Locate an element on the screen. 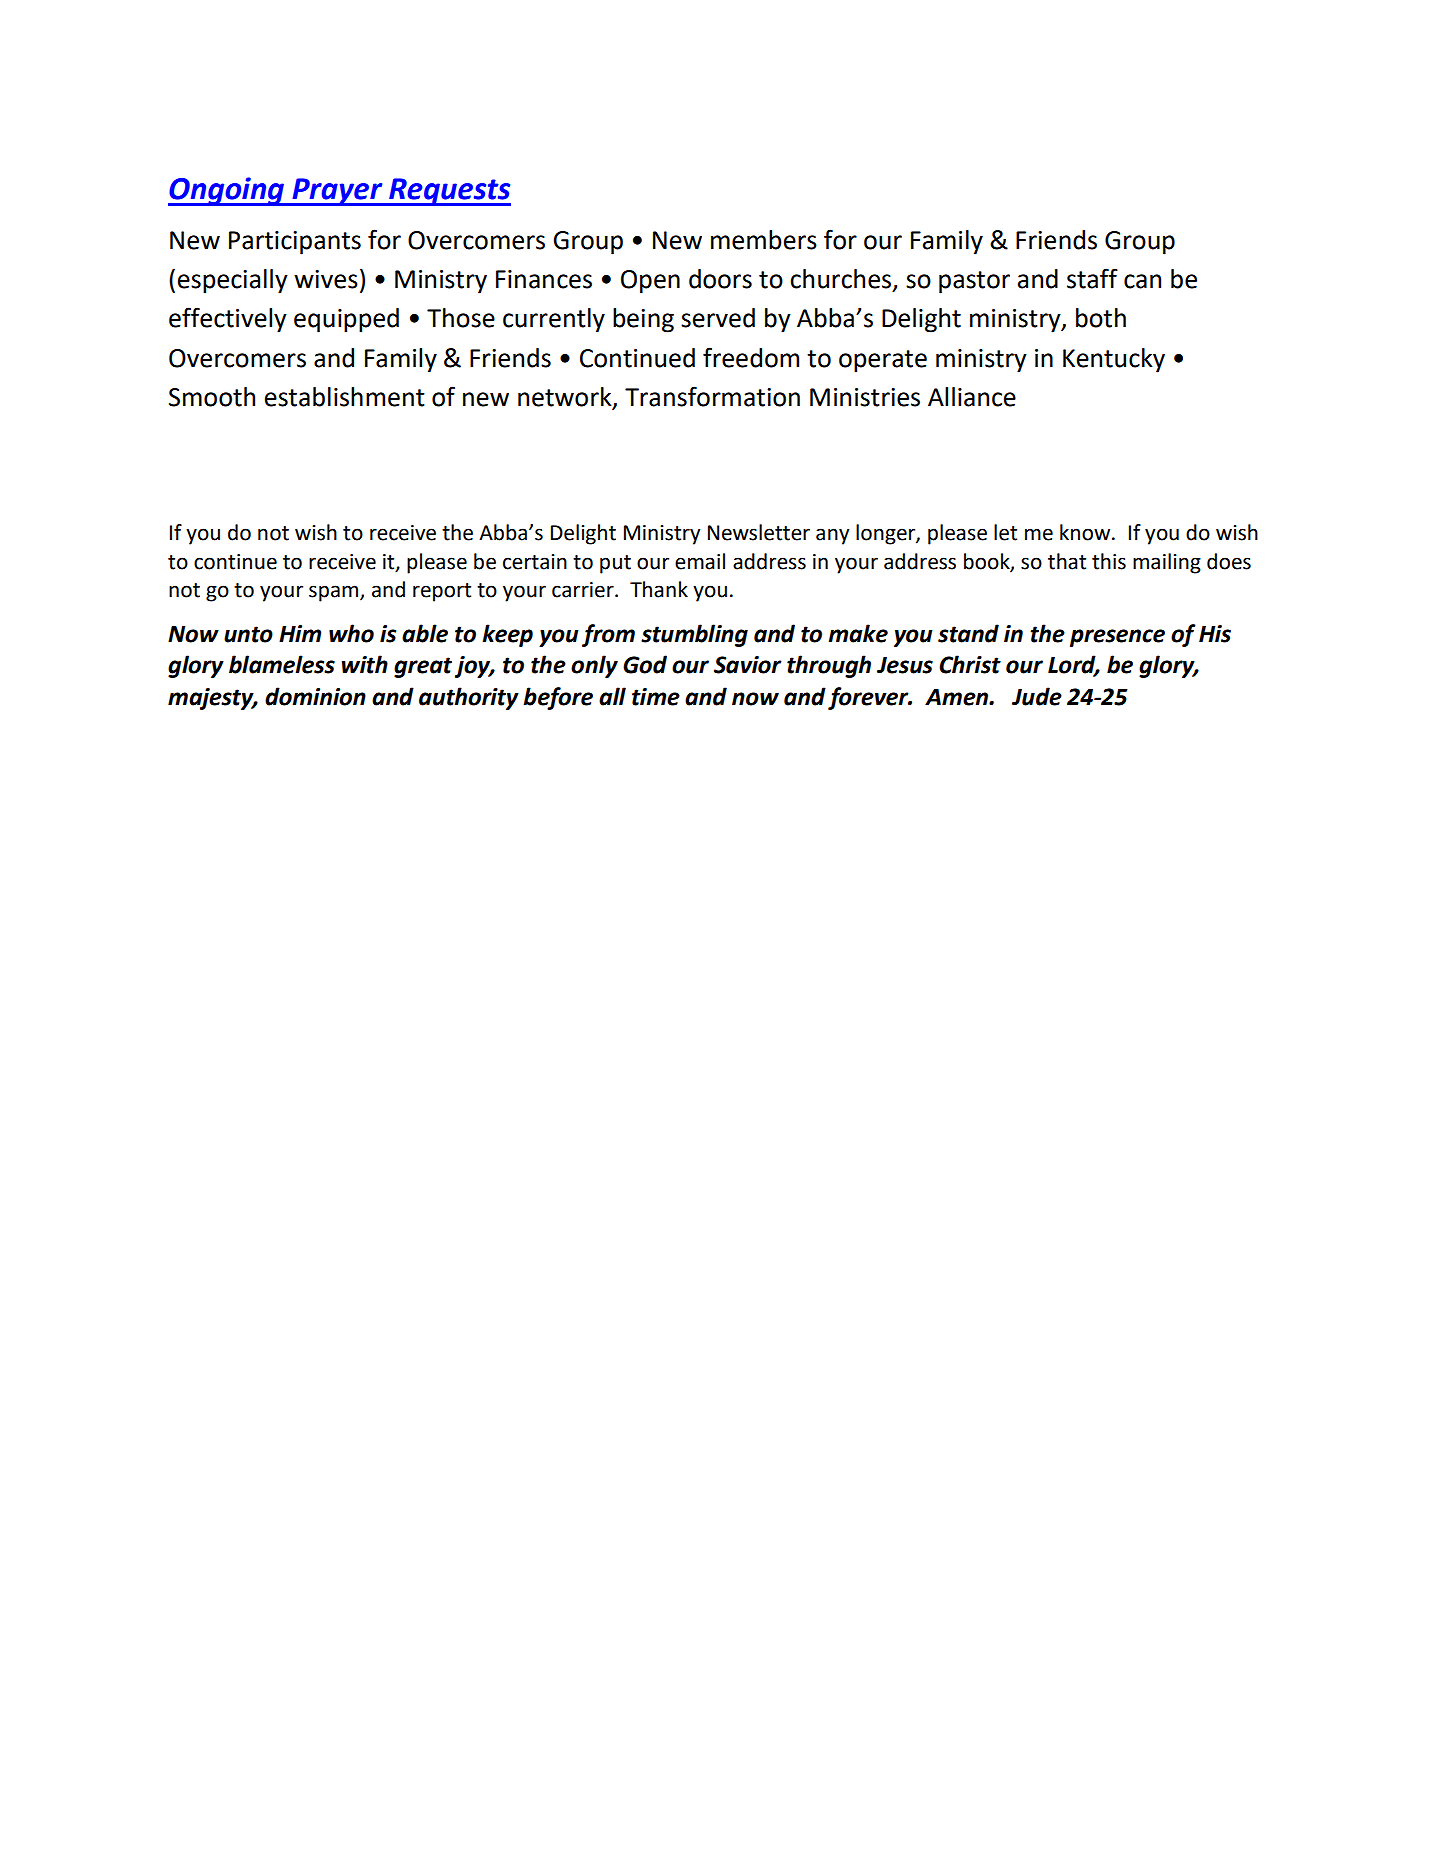 The image size is (1430, 1850). Newsletter is located at coordinates (759, 532).
